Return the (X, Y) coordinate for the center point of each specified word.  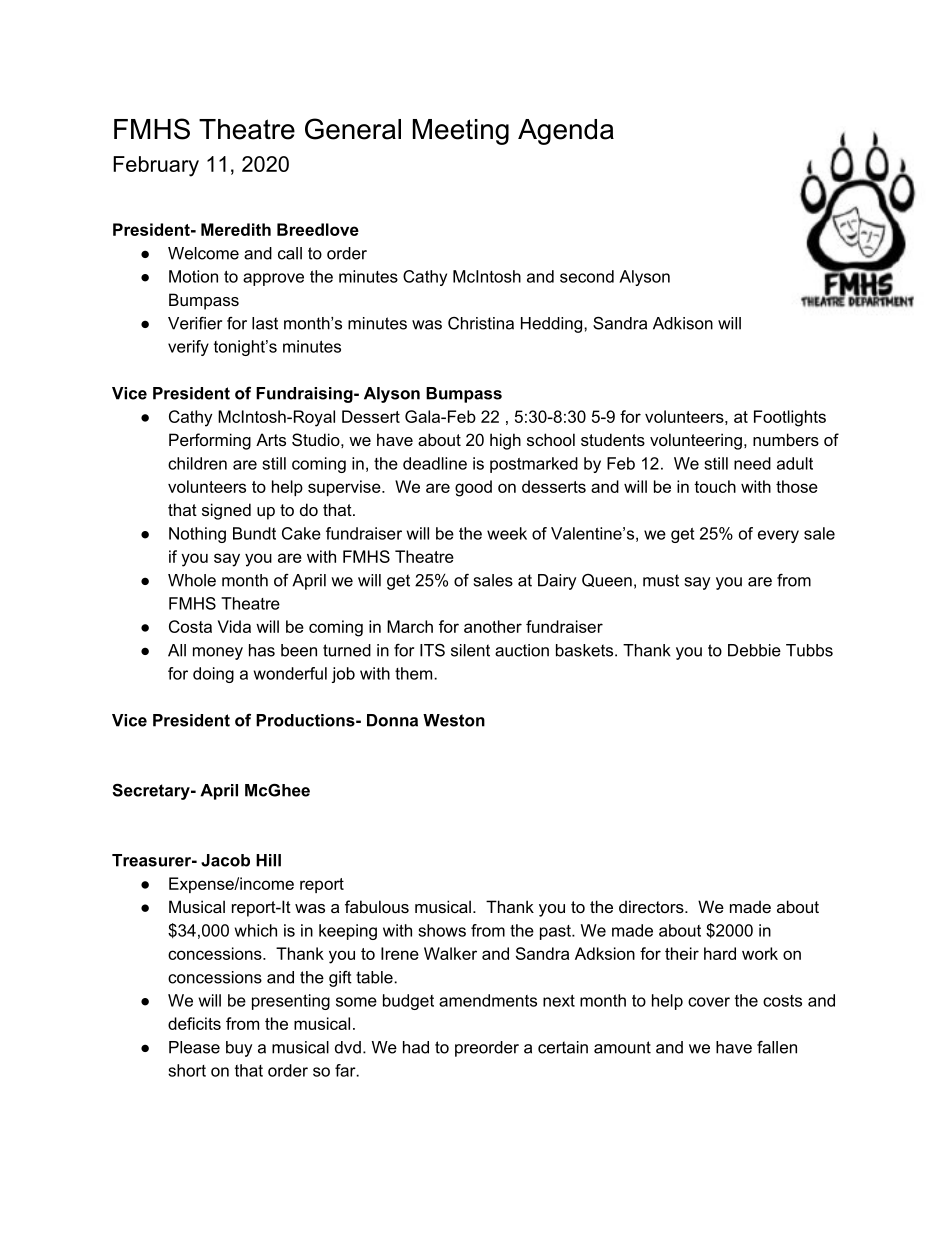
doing (213, 675)
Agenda (566, 132)
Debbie (754, 650)
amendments (488, 1000)
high (505, 441)
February (156, 166)
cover (709, 1002)
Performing (210, 441)
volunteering (696, 441)
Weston (454, 720)
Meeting (461, 132)
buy (239, 1049)
